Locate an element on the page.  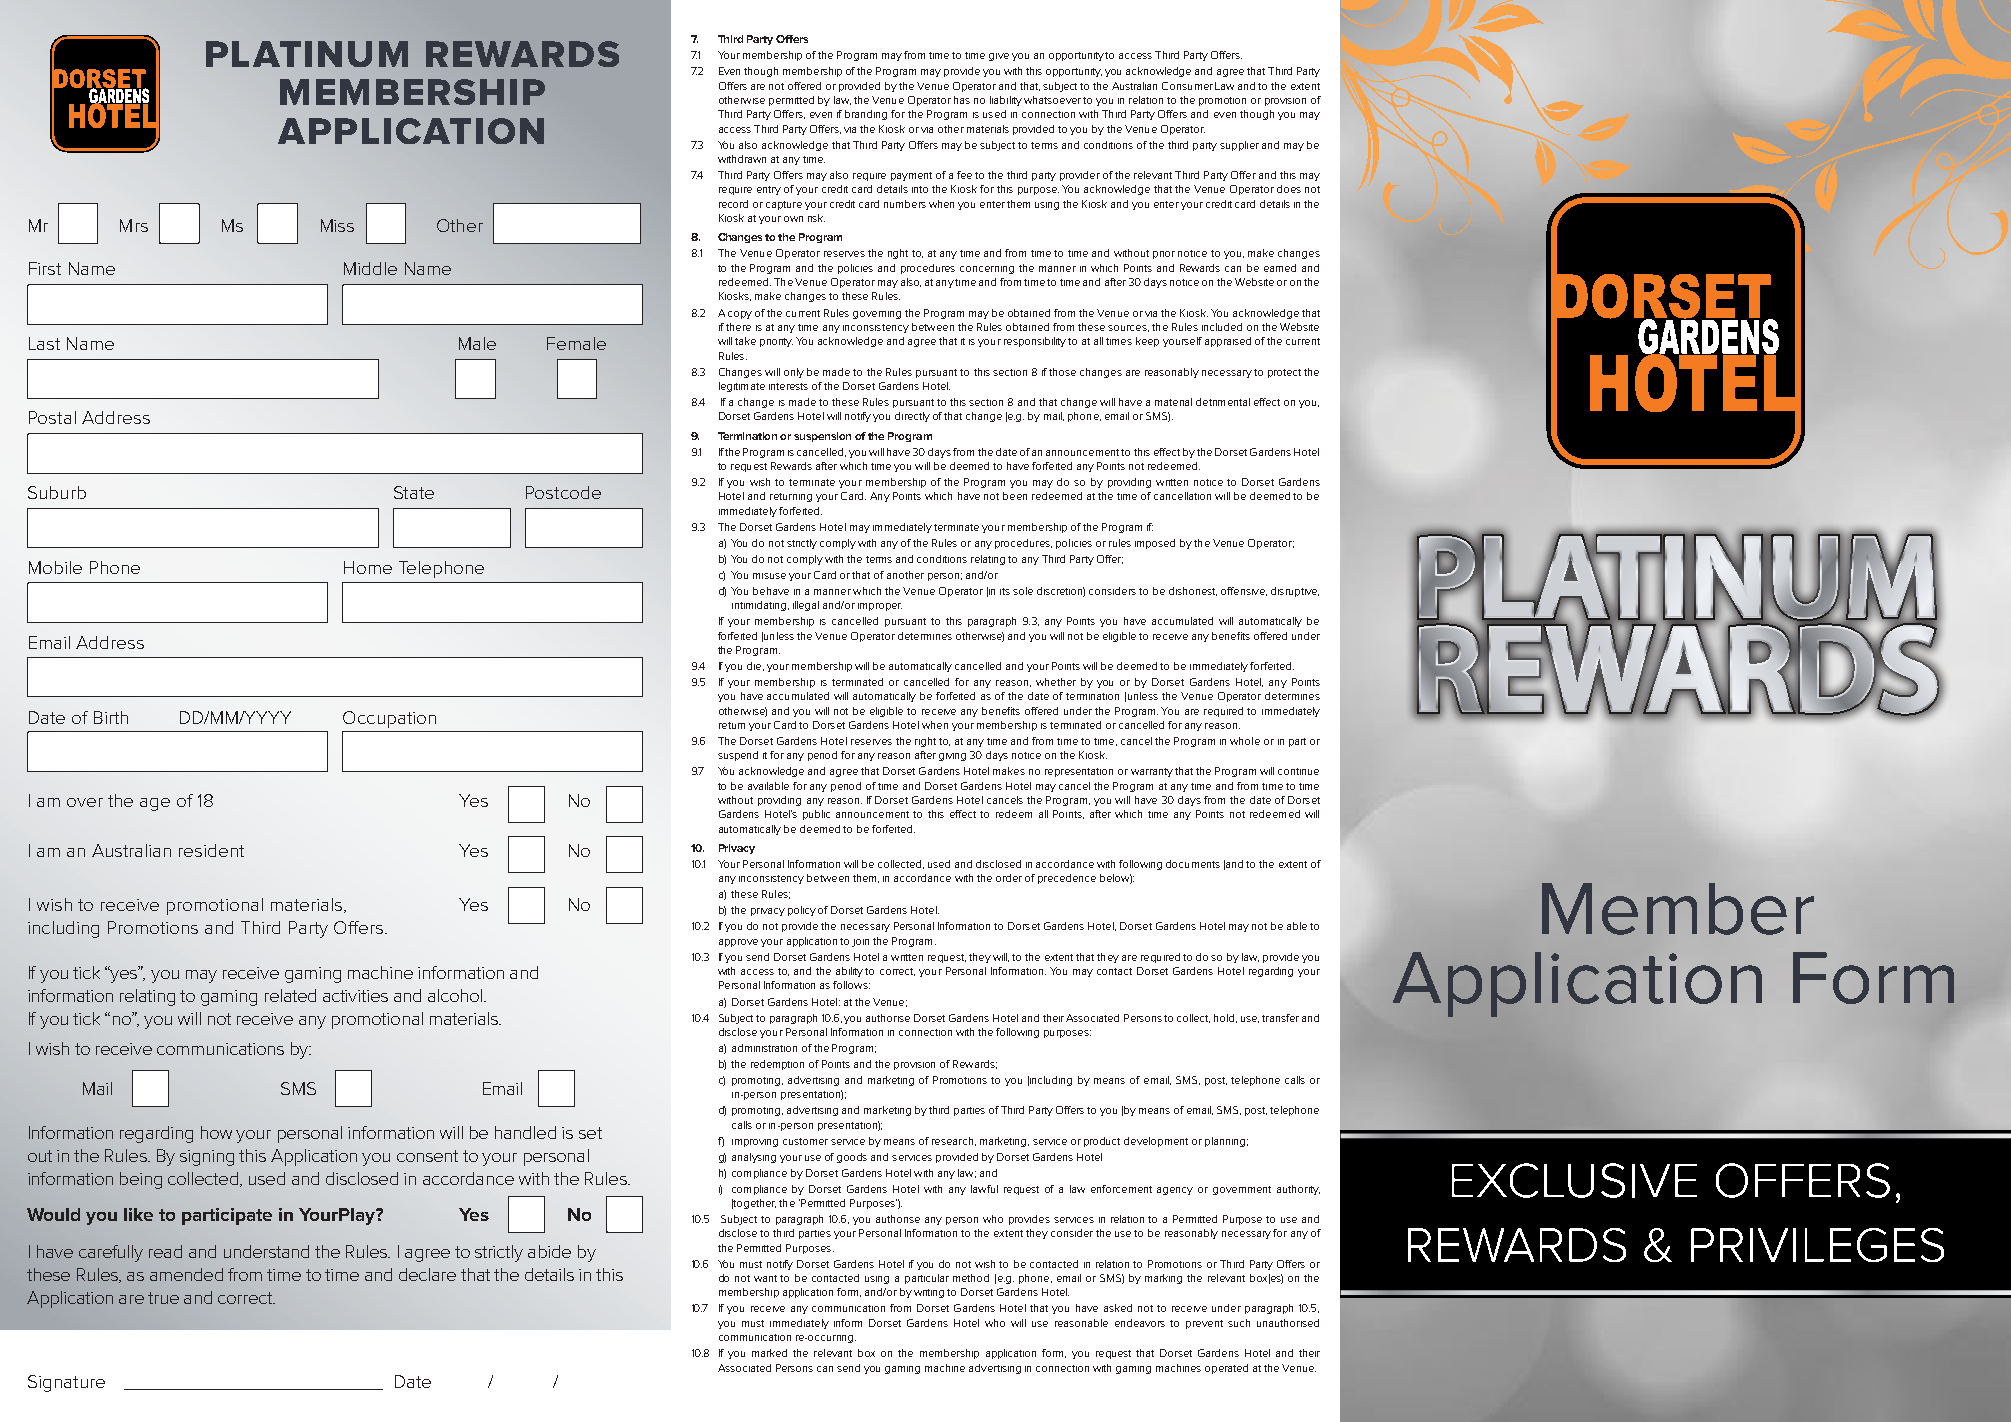
has is located at coordinates (962, 100).
